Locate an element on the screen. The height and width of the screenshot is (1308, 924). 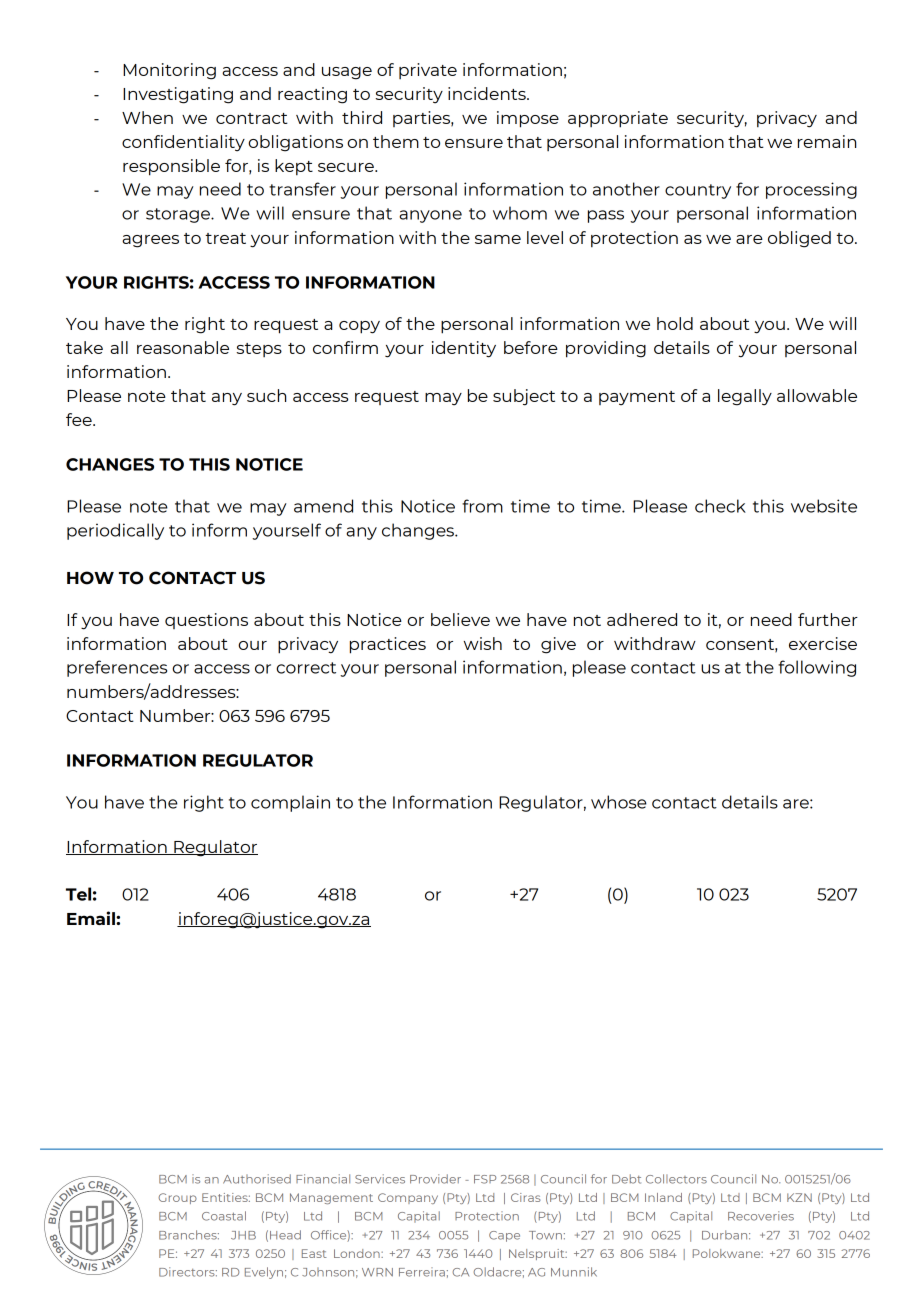
incidents is located at coordinates (488, 93).
